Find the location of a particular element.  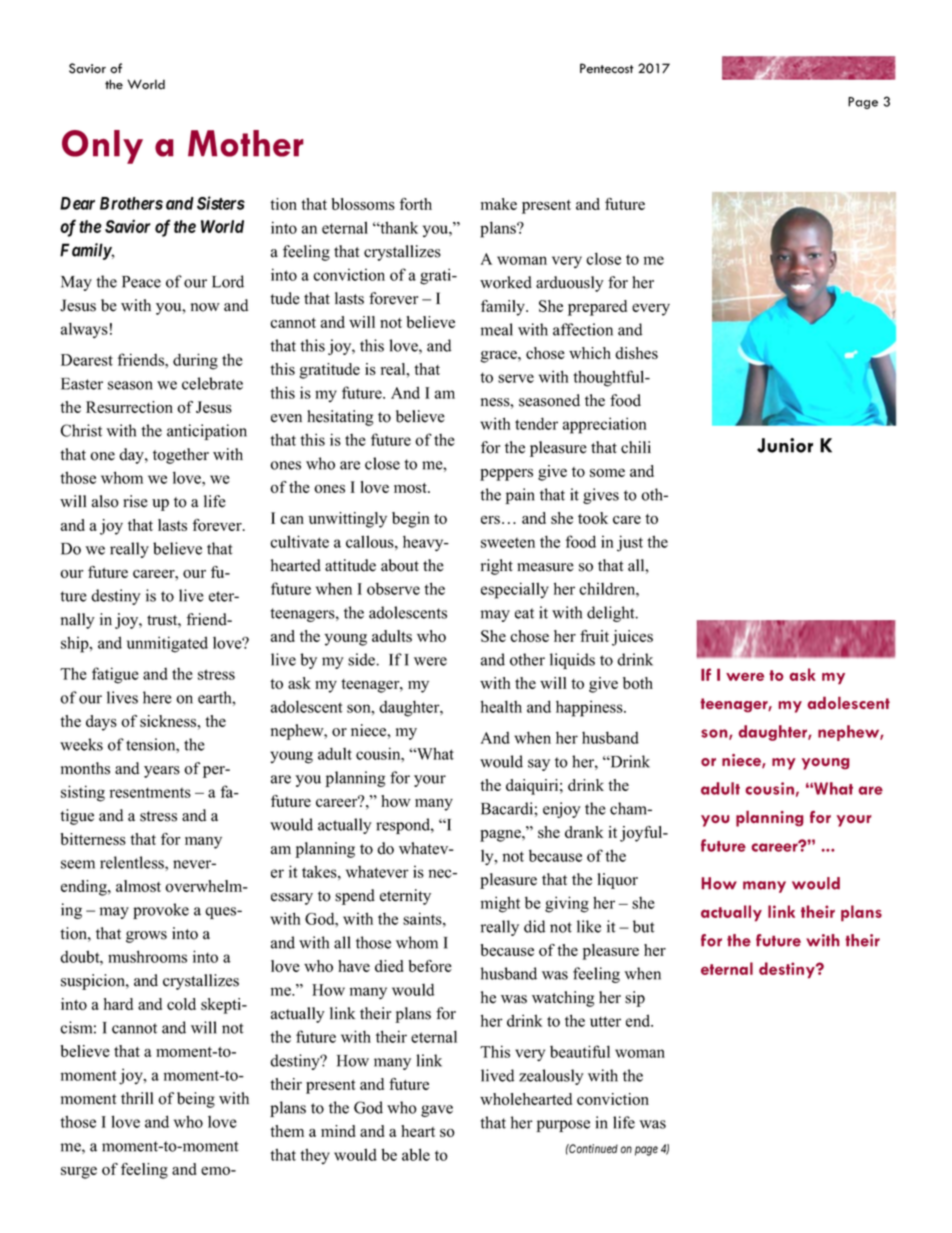

forth is located at coordinates (416, 204).
